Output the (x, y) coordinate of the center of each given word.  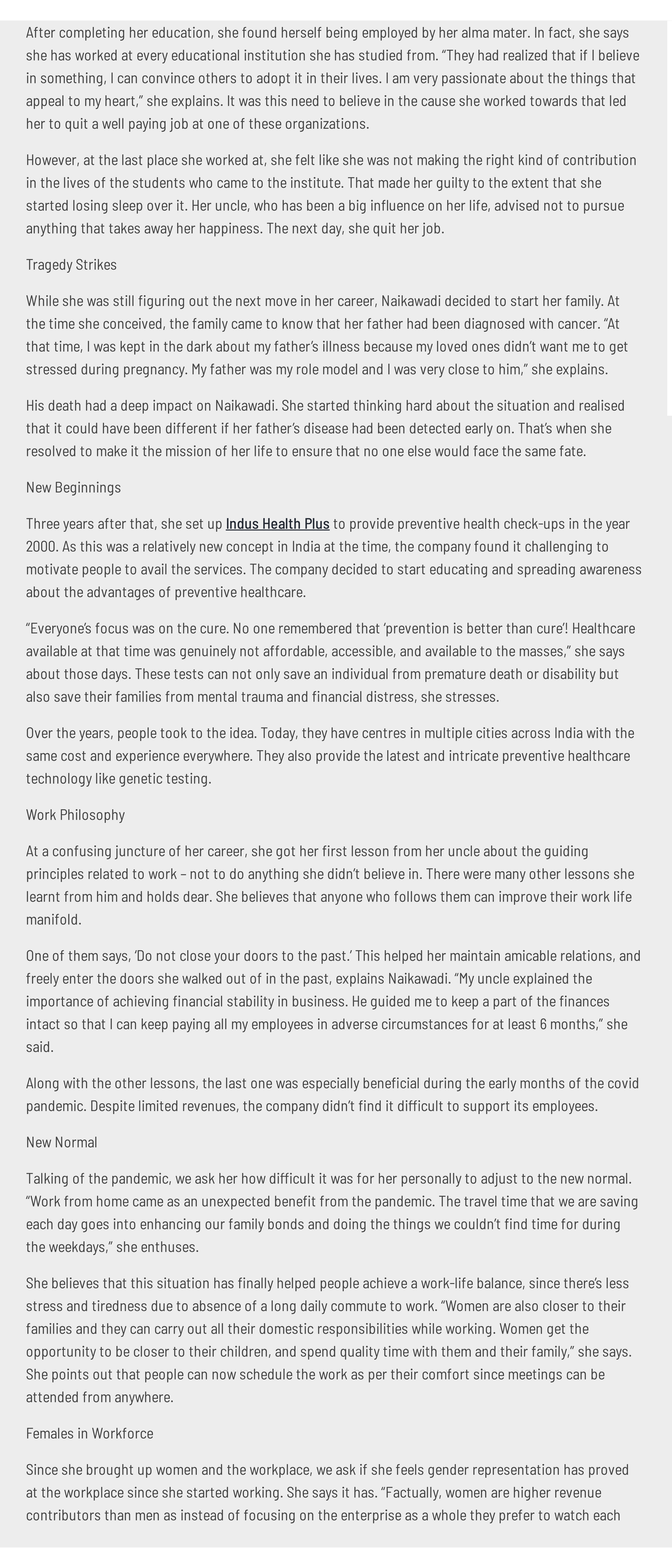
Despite (113, 1107)
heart (121, 101)
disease (326, 428)
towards (553, 100)
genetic (140, 780)
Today (279, 734)
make (112, 451)
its (521, 1105)
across (531, 734)
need (305, 100)
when (571, 428)
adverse (355, 1024)
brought (110, 1471)
